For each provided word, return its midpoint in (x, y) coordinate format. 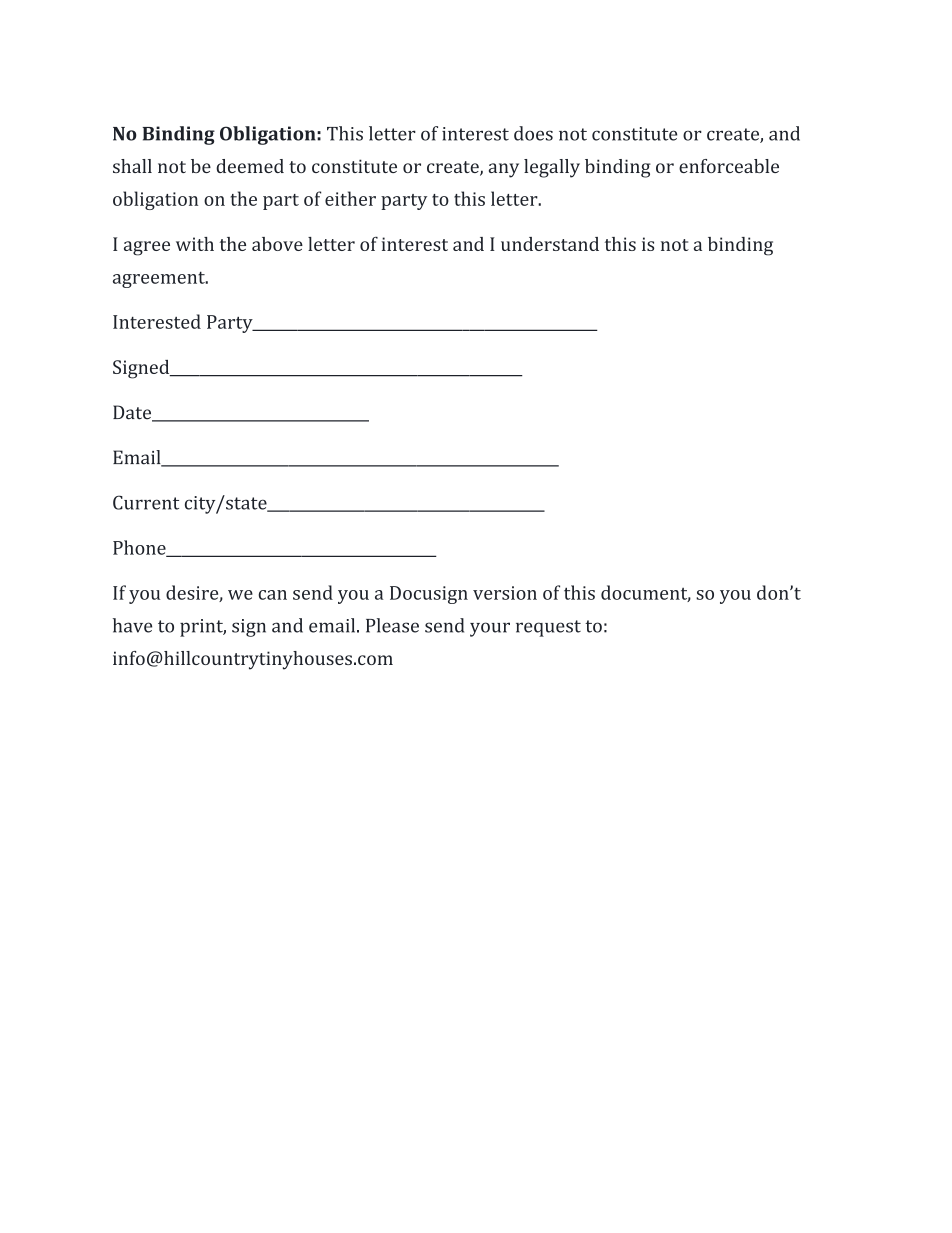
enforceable (729, 166)
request (548, 628)
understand (550, 244)
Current (146, 502)
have (132, 625)
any (504, 170)
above (277, 244)
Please (392, 625)
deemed (250, 166)
